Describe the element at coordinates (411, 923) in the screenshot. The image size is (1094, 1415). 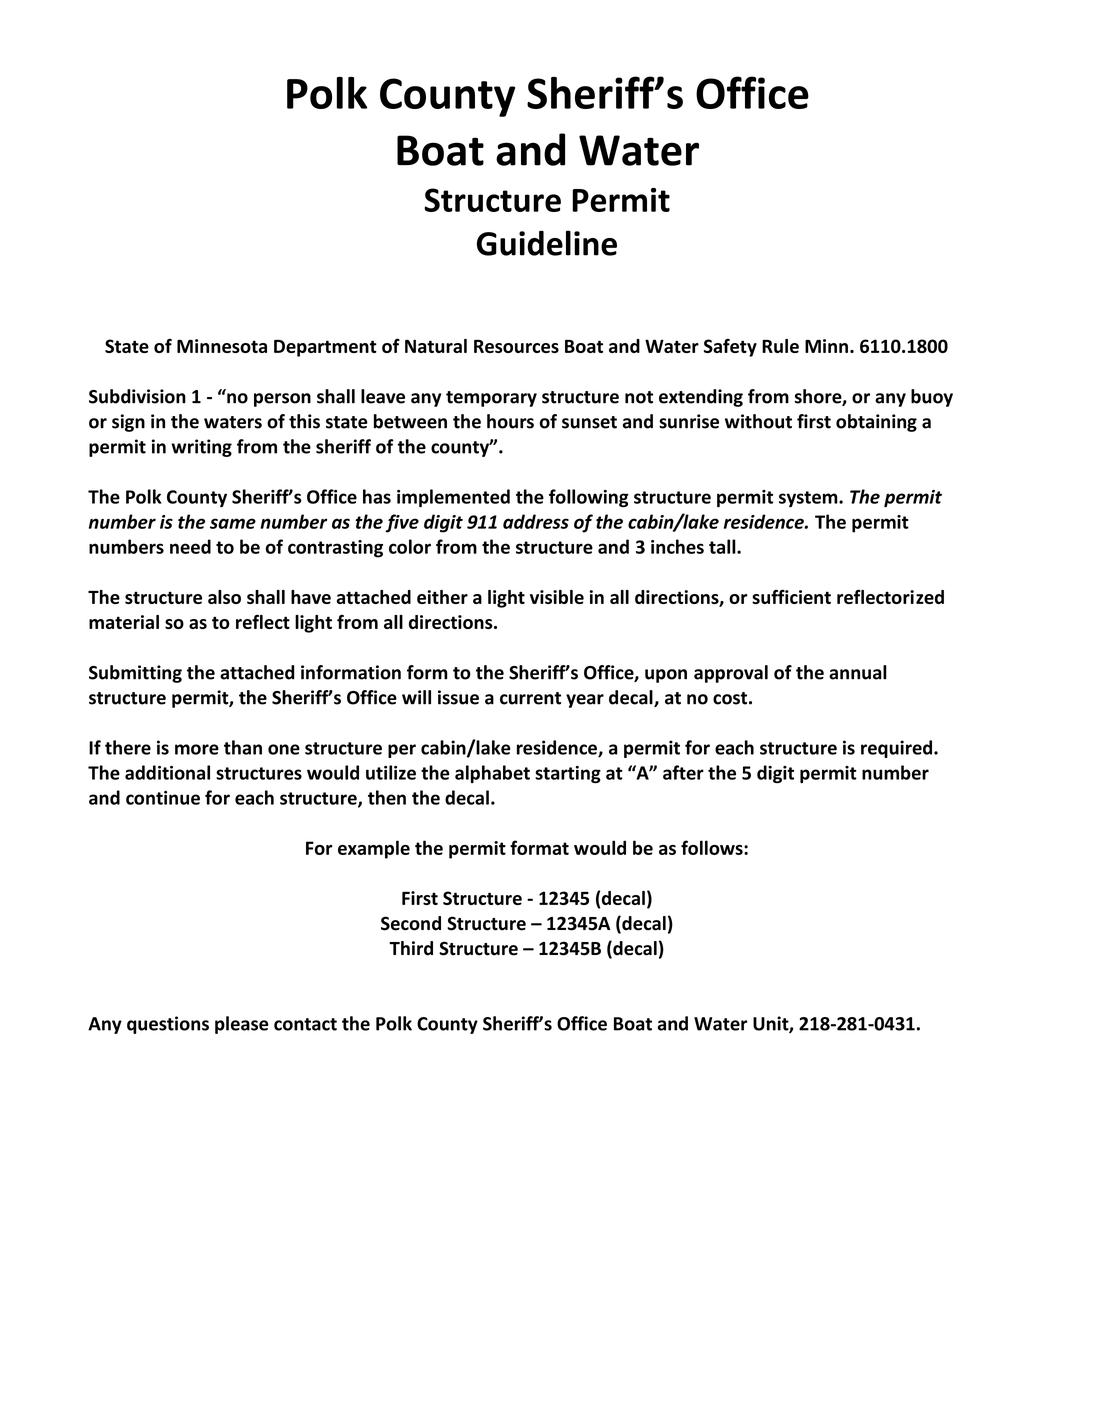
I see `Second` at that location.
